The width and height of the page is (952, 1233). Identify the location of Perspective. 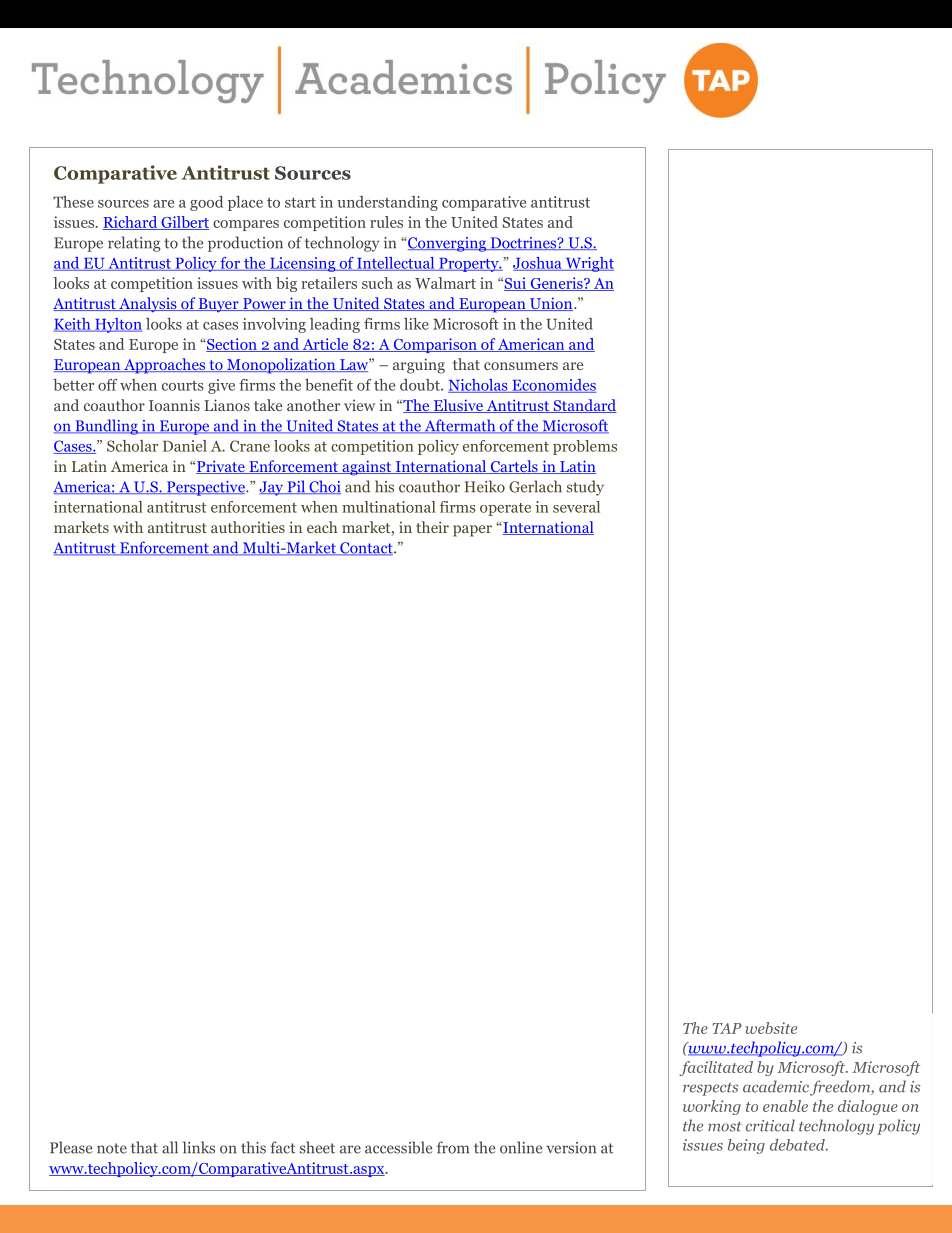
(205, 488).
